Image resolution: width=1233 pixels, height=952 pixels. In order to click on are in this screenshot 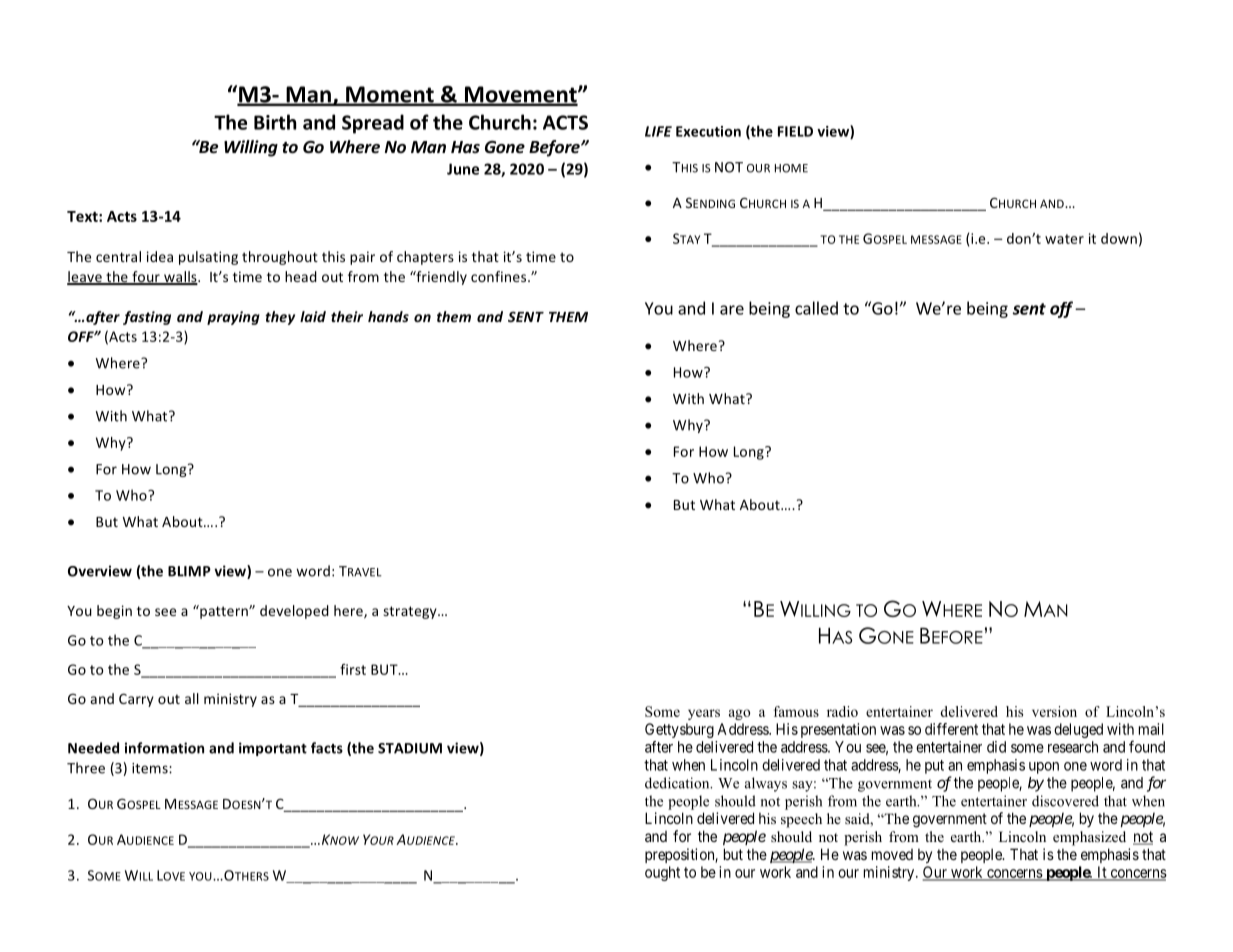, I will do `click(732, 310)`.
